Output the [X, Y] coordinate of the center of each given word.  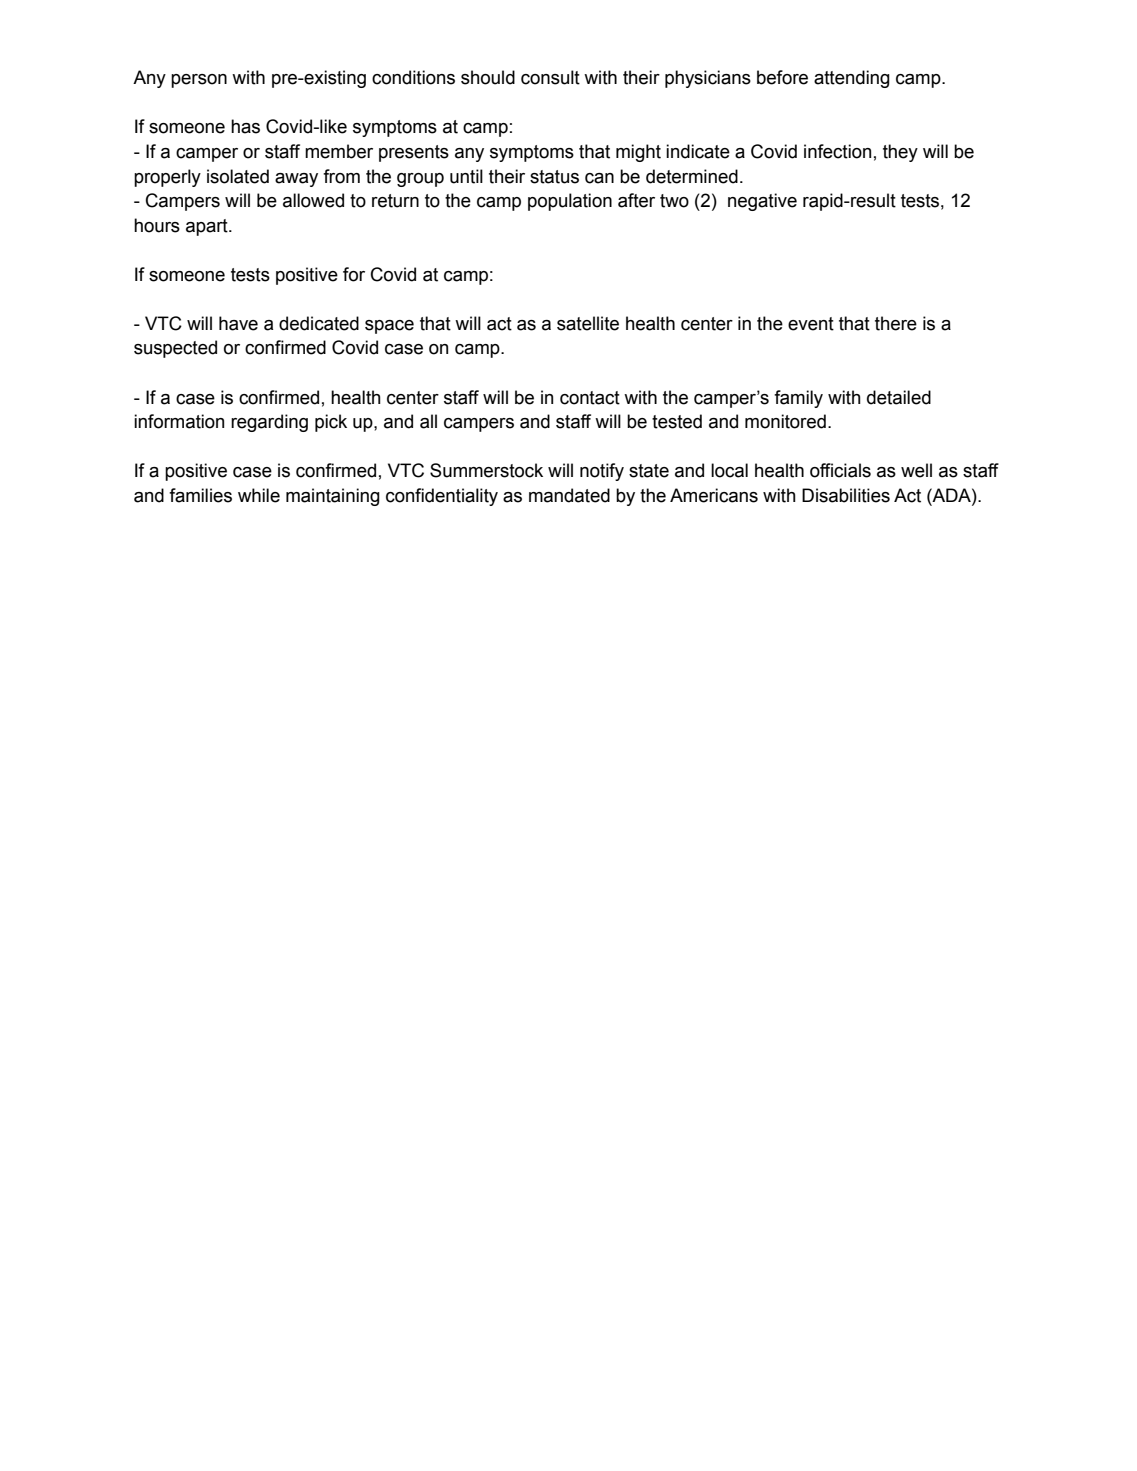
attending [852, 79]
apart [208, 227]
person [199, 81]
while [259, 495]
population [570, 202]
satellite [588, 323]
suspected [175, 349]
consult [550, 77]
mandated [569, 495]
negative [762, 202]
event [811, 324]
